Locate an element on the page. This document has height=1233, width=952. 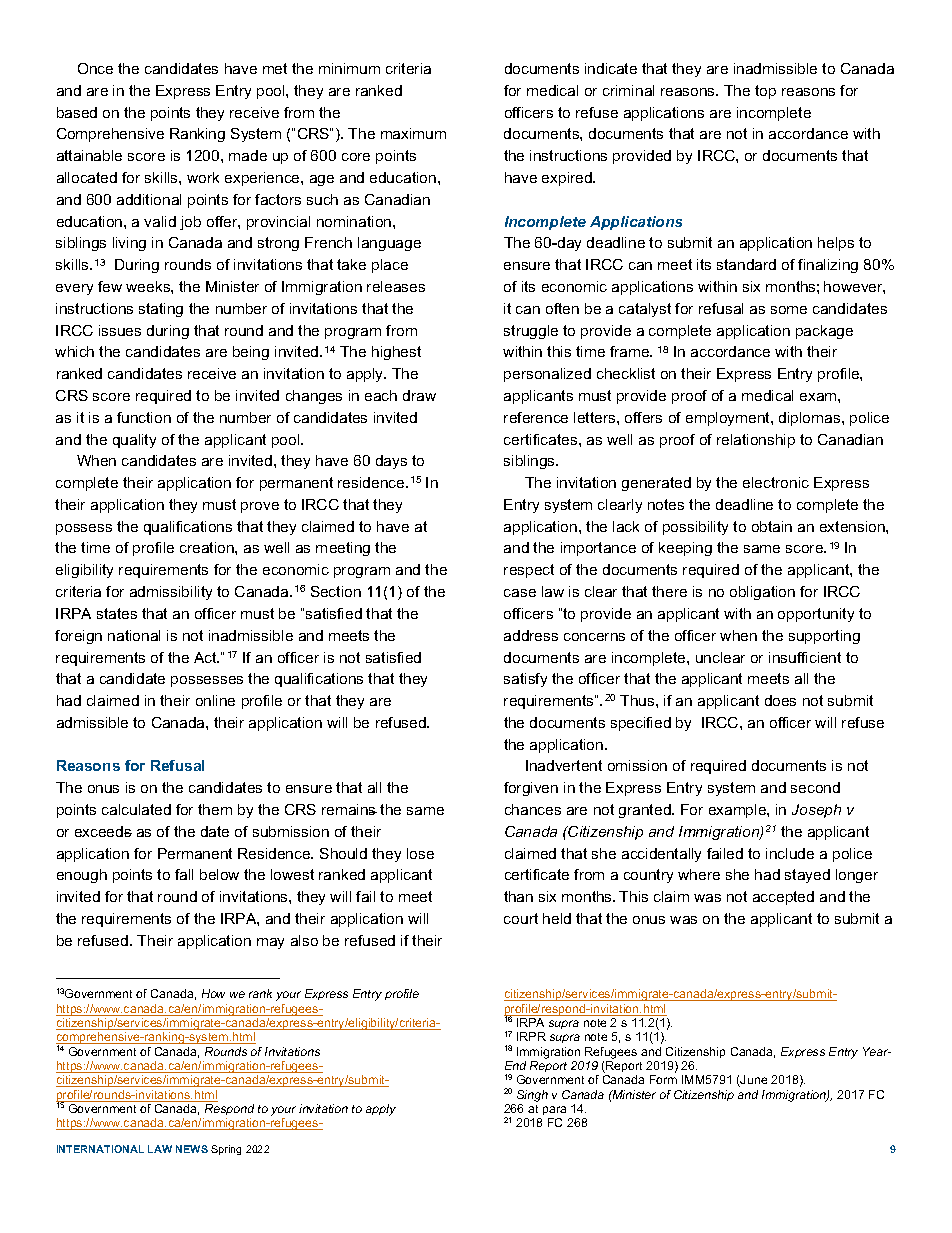
case is located at coordinates (520, 593).
